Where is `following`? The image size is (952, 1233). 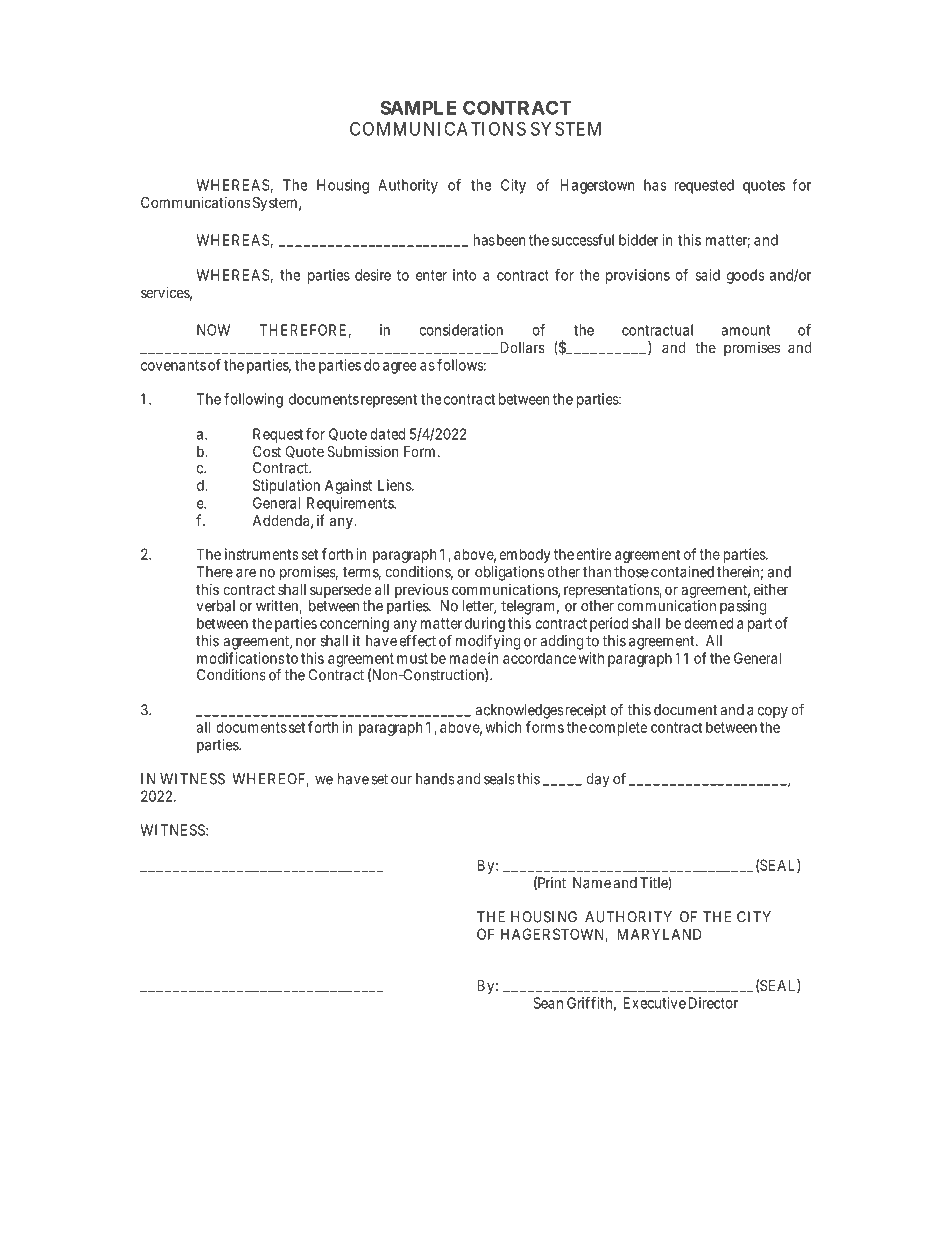 following is located at coordinates (253, 400).
